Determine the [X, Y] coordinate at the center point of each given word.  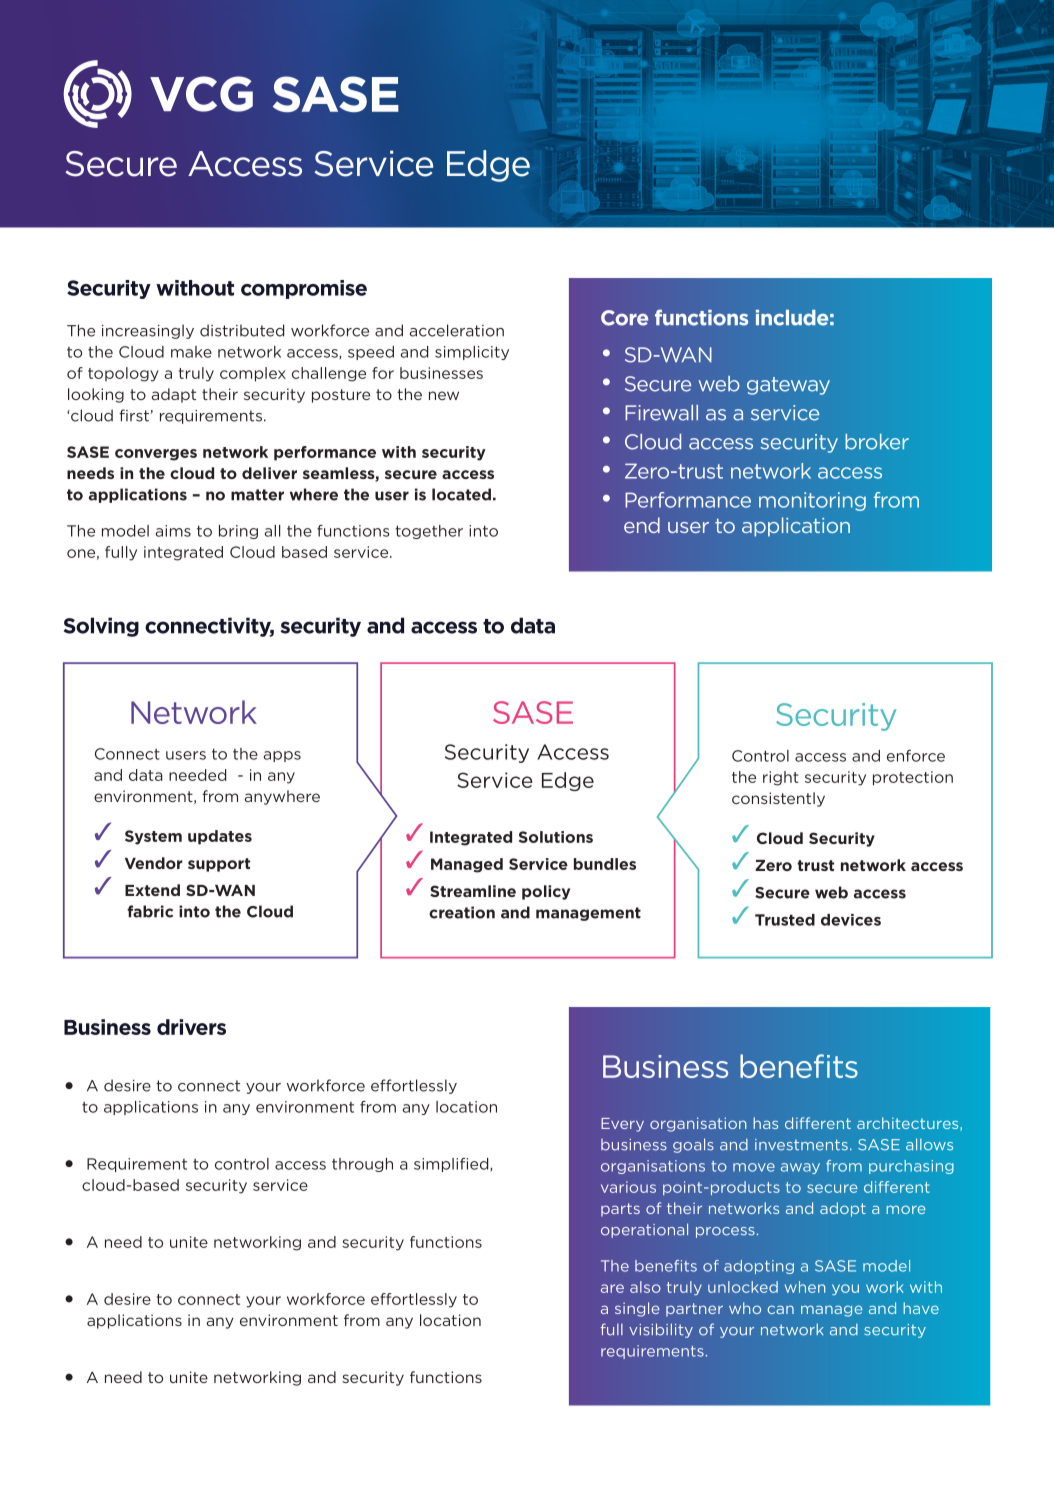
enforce [916, 756]
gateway [788, 386]
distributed [242, 330]
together [429, 532]
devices [851, 920]
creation [462, 912]
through [362, 1165]
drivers [191, 1027]
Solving [101, 627]
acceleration [457, 330]
